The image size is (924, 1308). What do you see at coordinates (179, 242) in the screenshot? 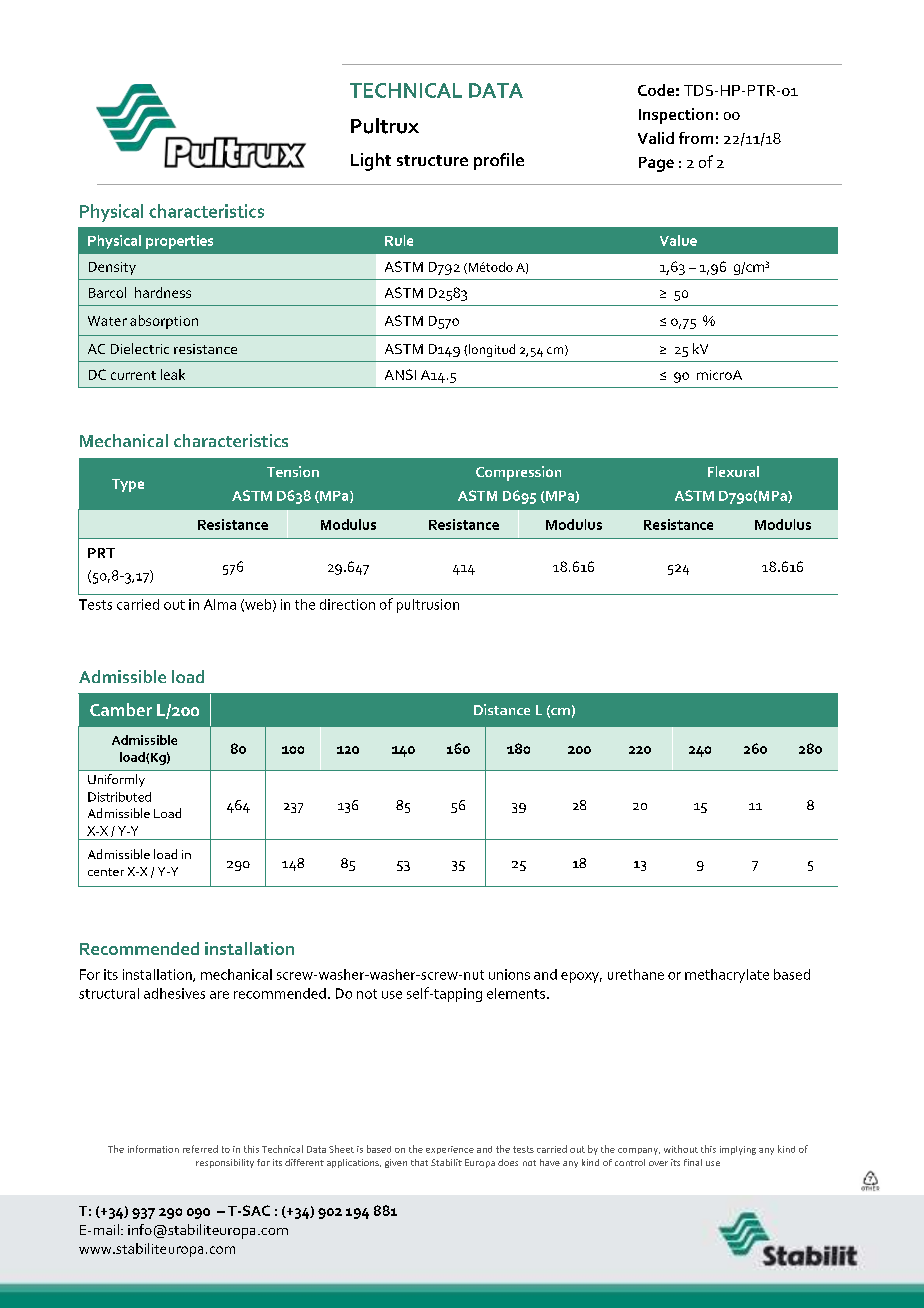
I see `properties` at bounding box center [179, 242].
